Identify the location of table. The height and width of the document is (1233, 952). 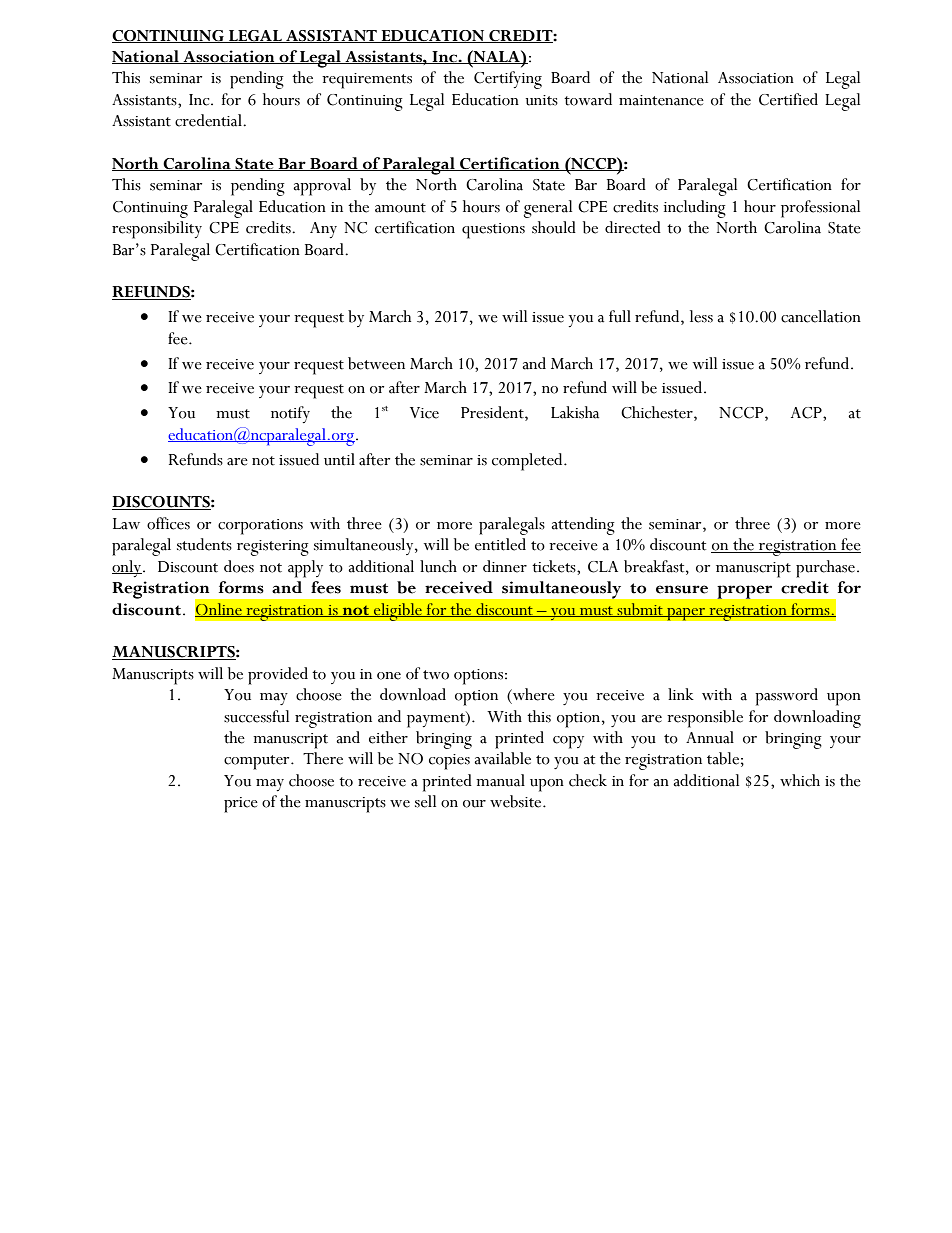
(723, 758).
